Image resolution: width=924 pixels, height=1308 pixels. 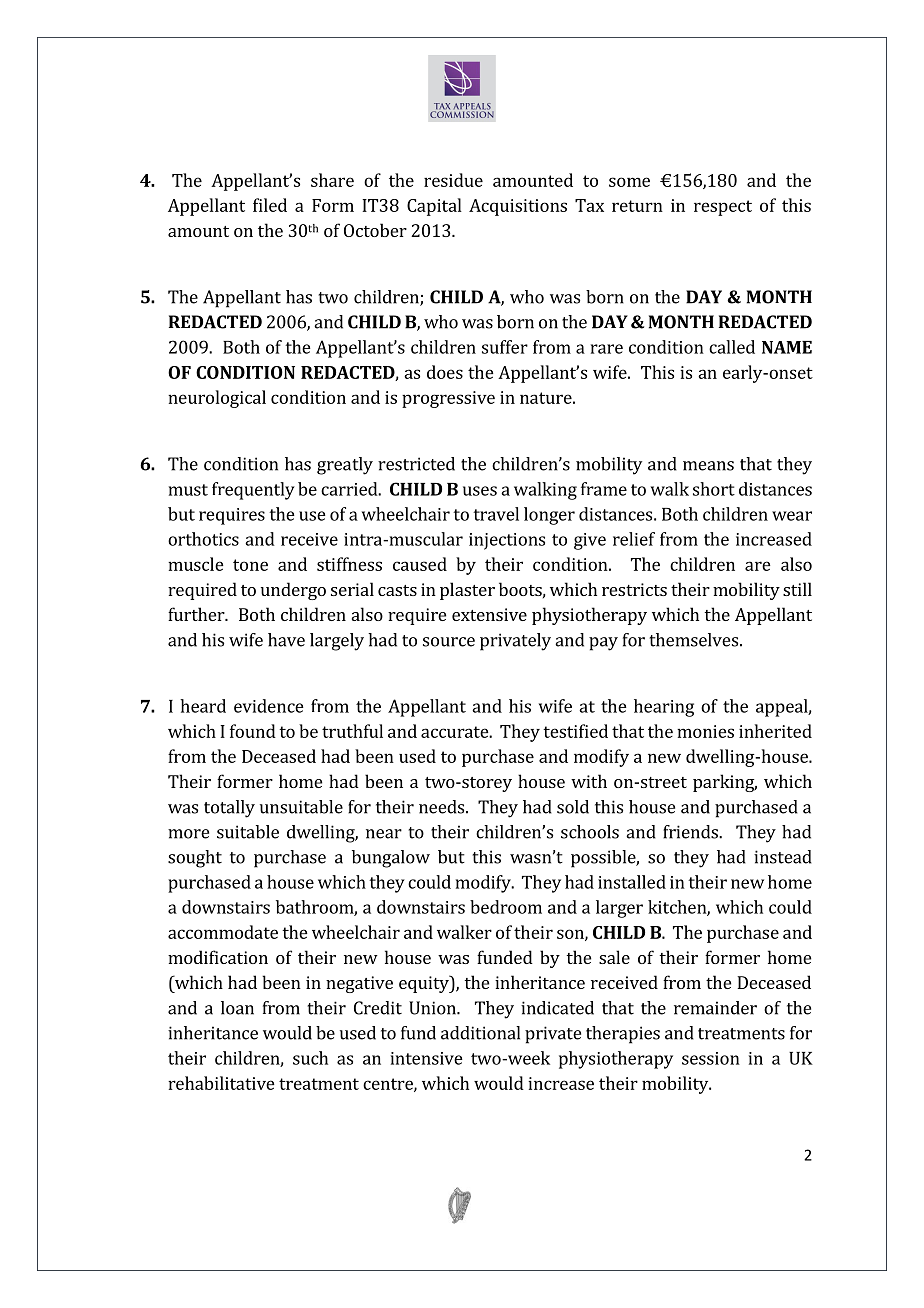 I want to click on Acquisitions, so click(x=518, y=207).
